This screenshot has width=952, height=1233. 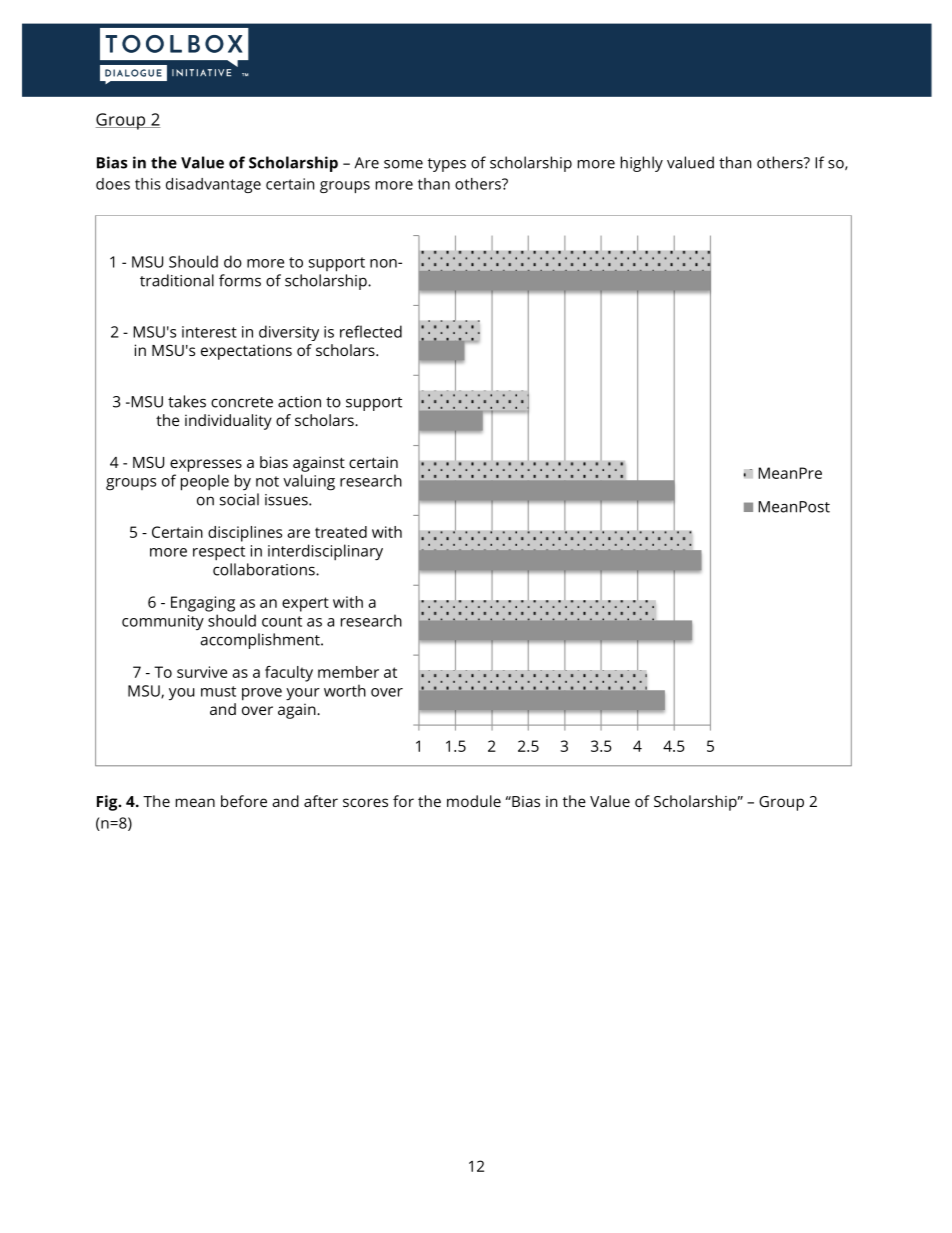 I want to click on this, so click(x=148, y=184).
